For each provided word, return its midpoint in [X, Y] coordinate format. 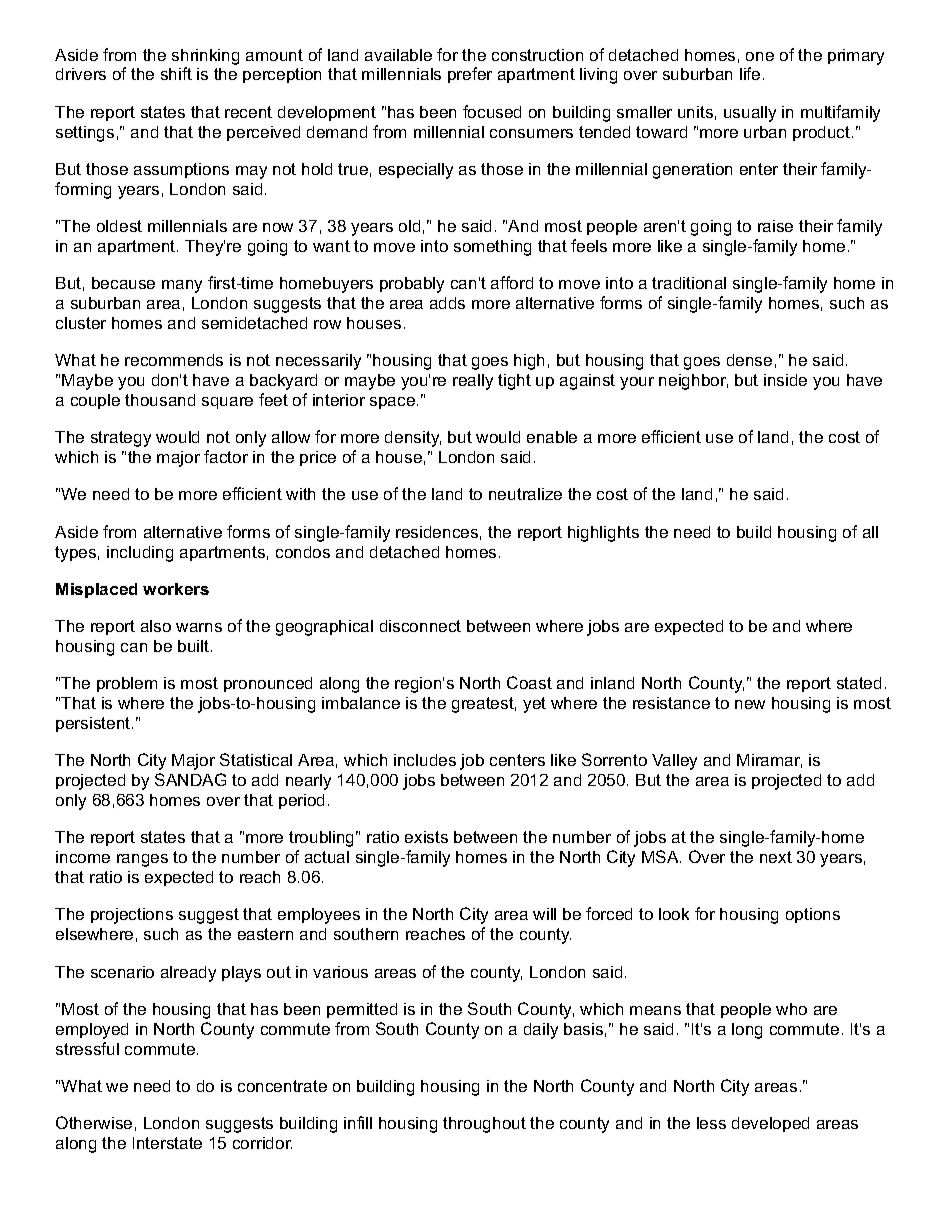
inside [785, 380]
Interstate [167, 1143]
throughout [484, 1125]
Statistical [256, 759]
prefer [470, 75]
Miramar [769, 761]
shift [176, 73]
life [750, 73]
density [413, 439]
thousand [160, 400]
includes [425, 760]
